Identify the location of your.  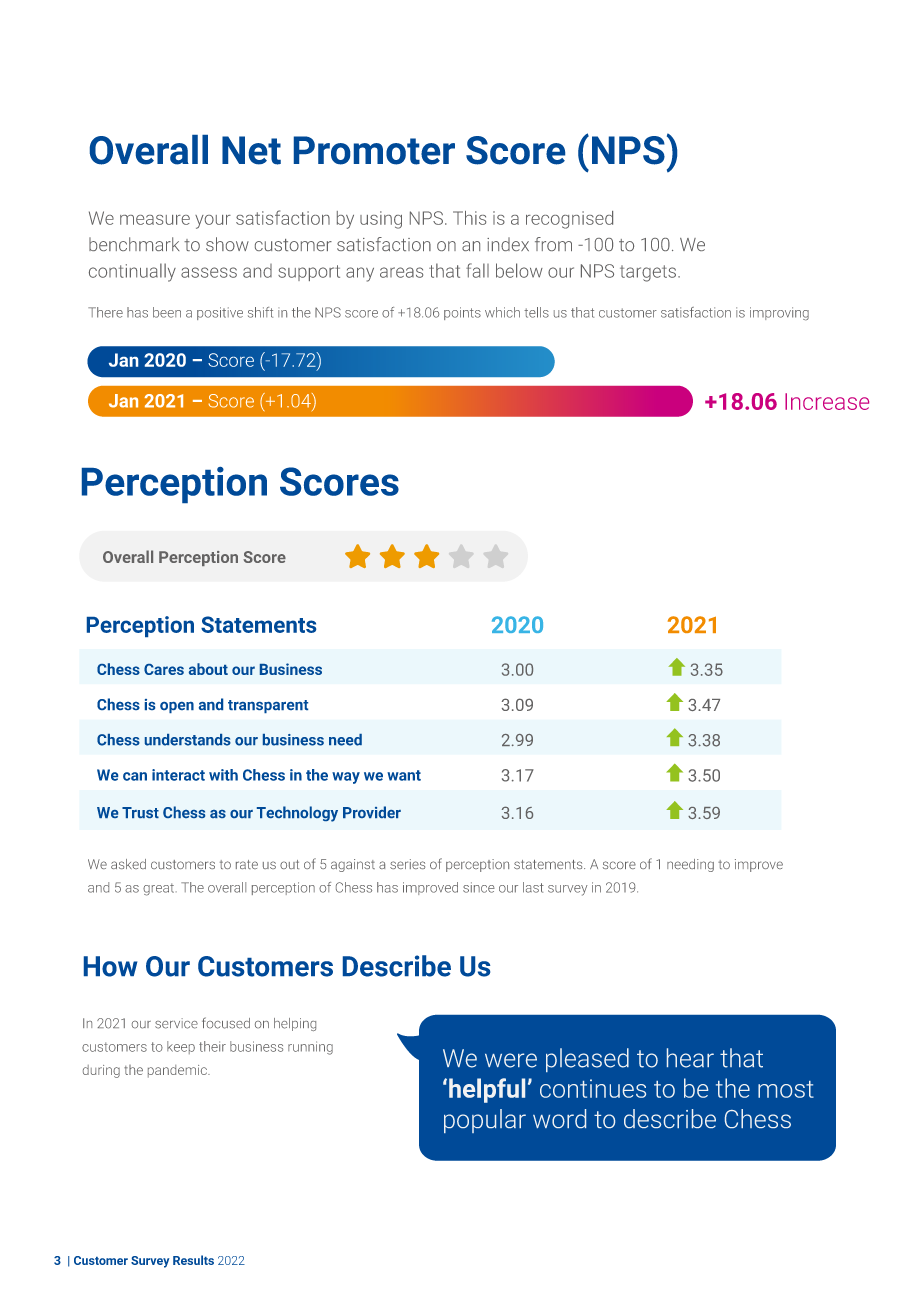
(213, 222).
